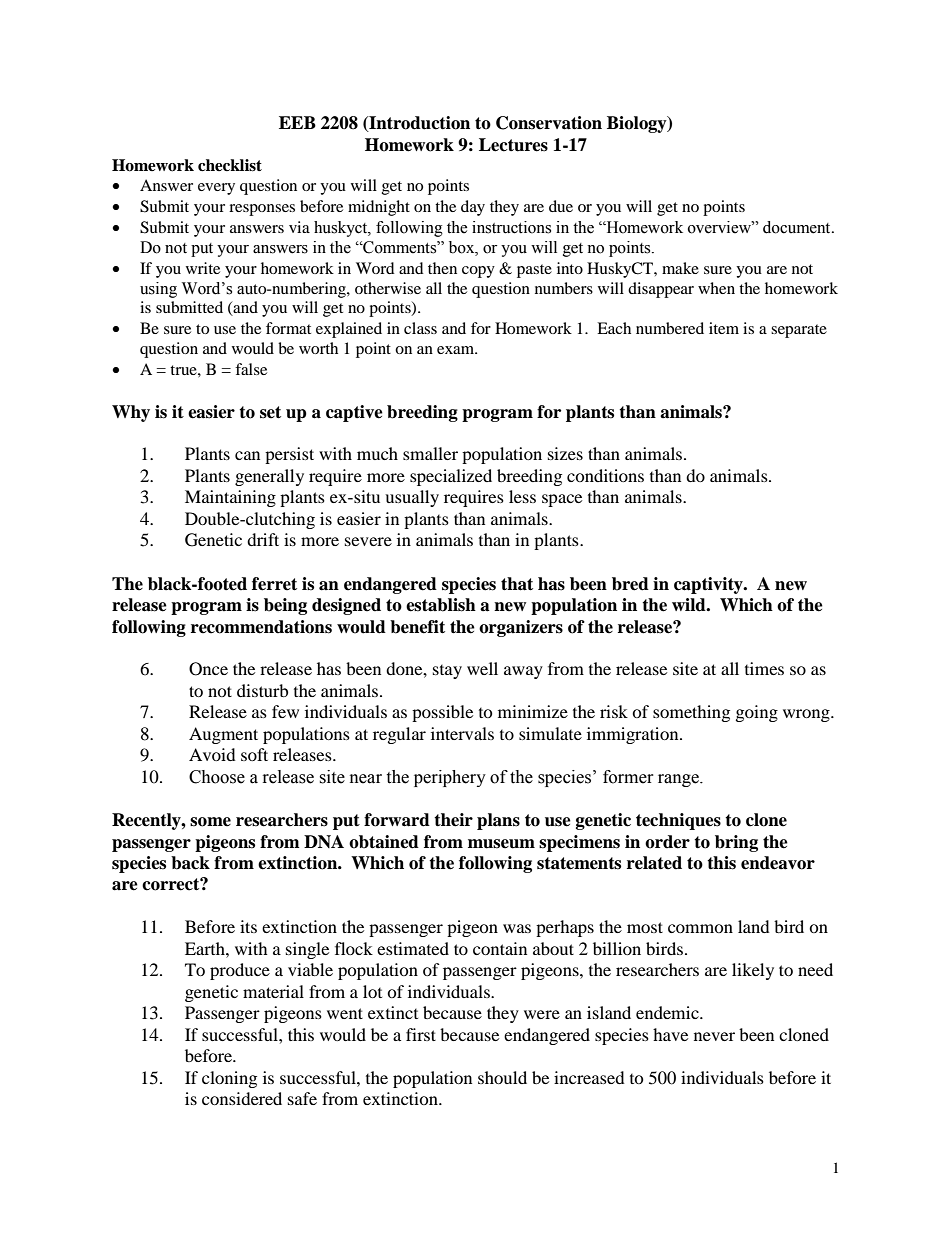 The image size is (952, 1233). I want to click on can, so click(247, 455).
